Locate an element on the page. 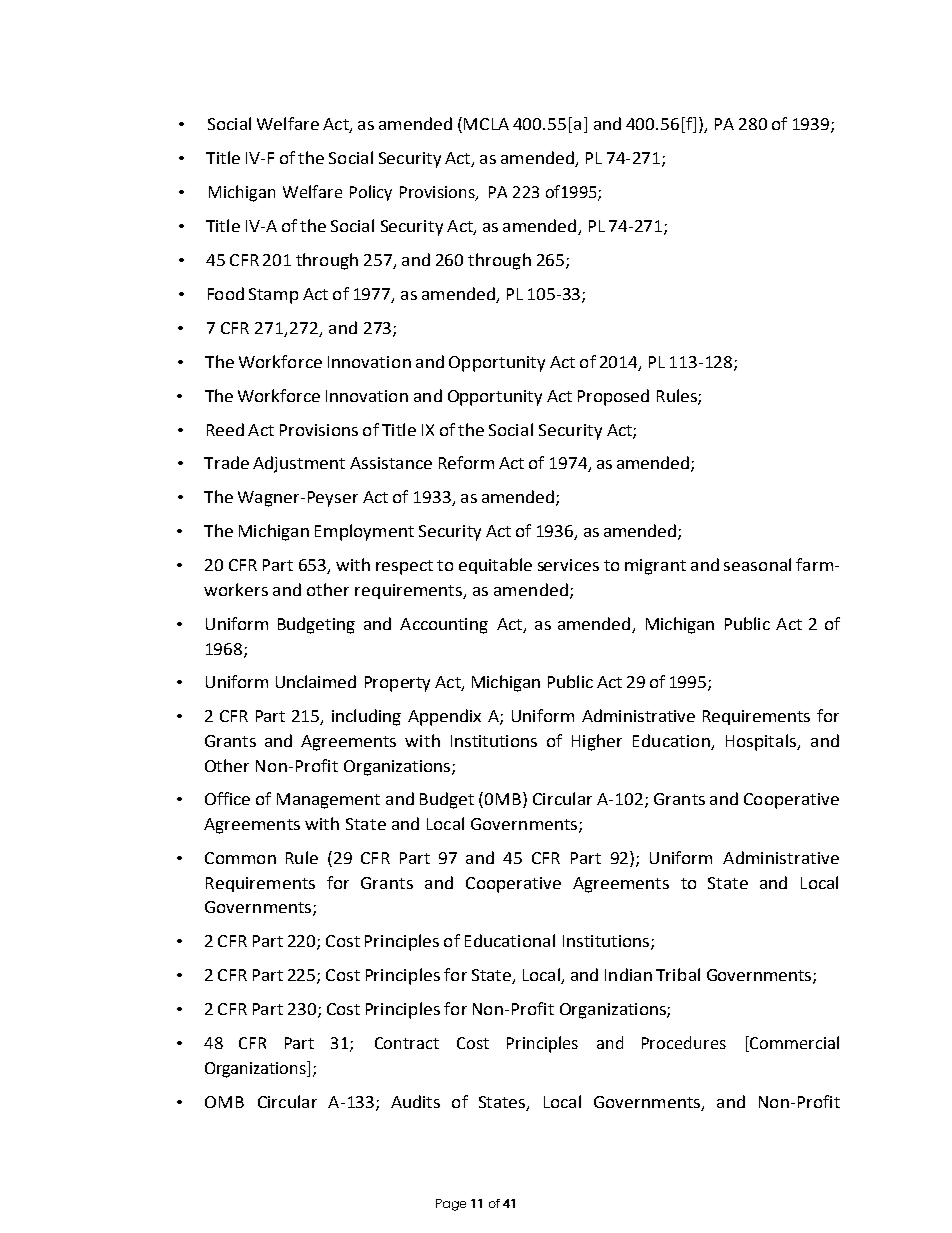 This image has height=1233, width=952. Proposed is located at coordinates (613, 397).
